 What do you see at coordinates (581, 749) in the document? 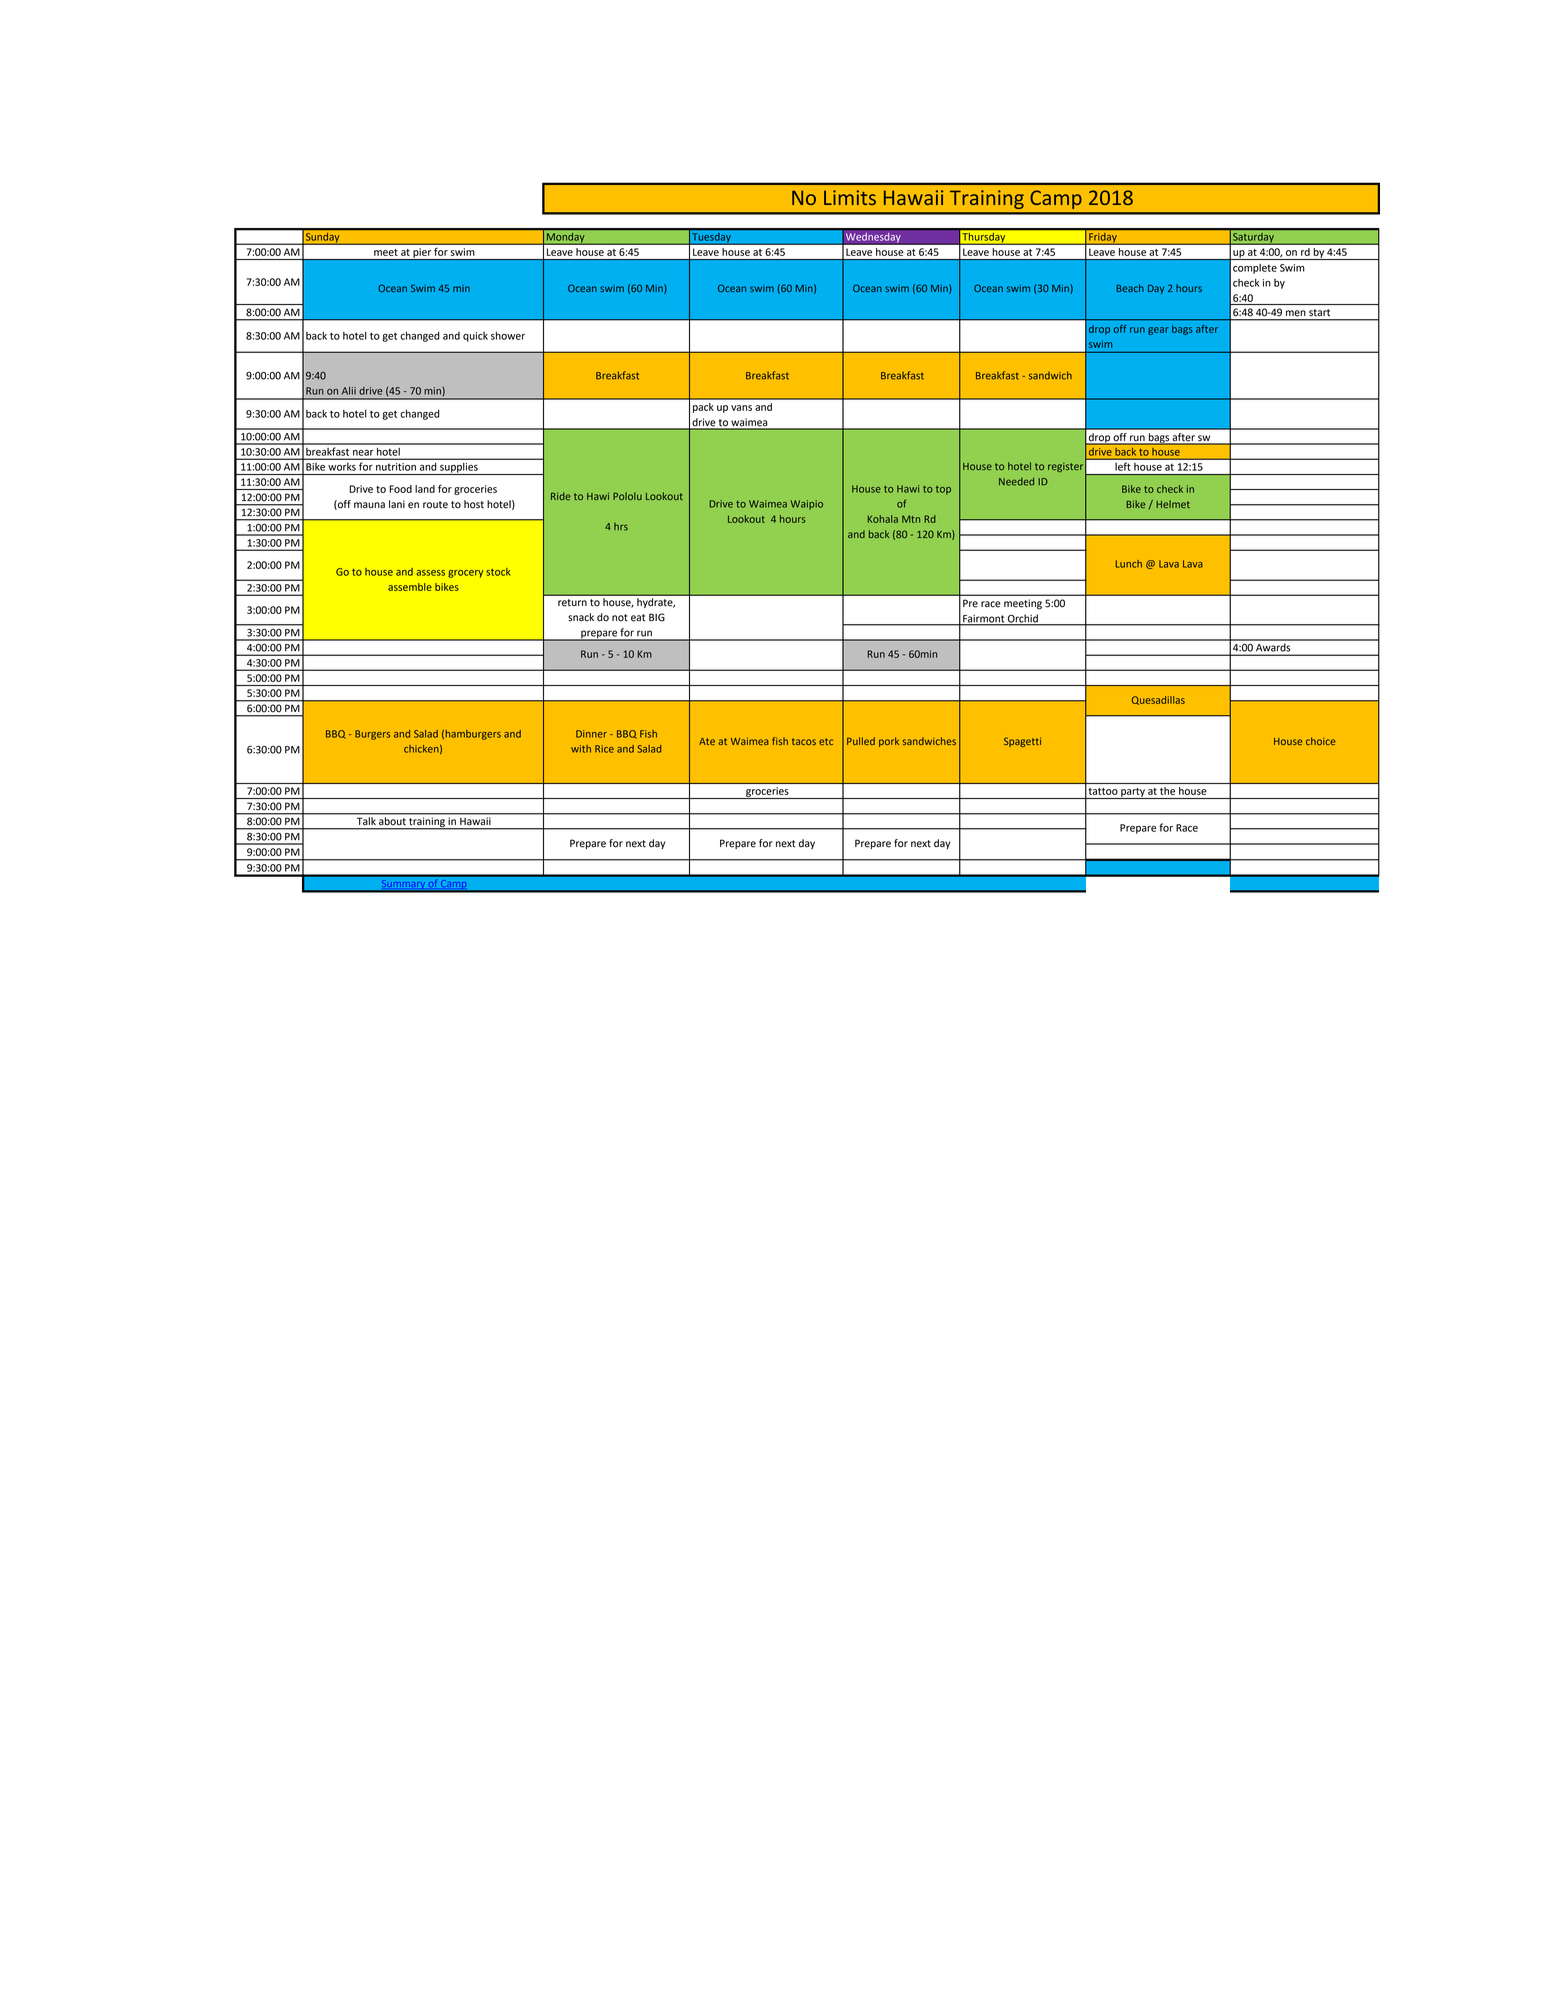
I see `with` at bounding box center [581, 749].
